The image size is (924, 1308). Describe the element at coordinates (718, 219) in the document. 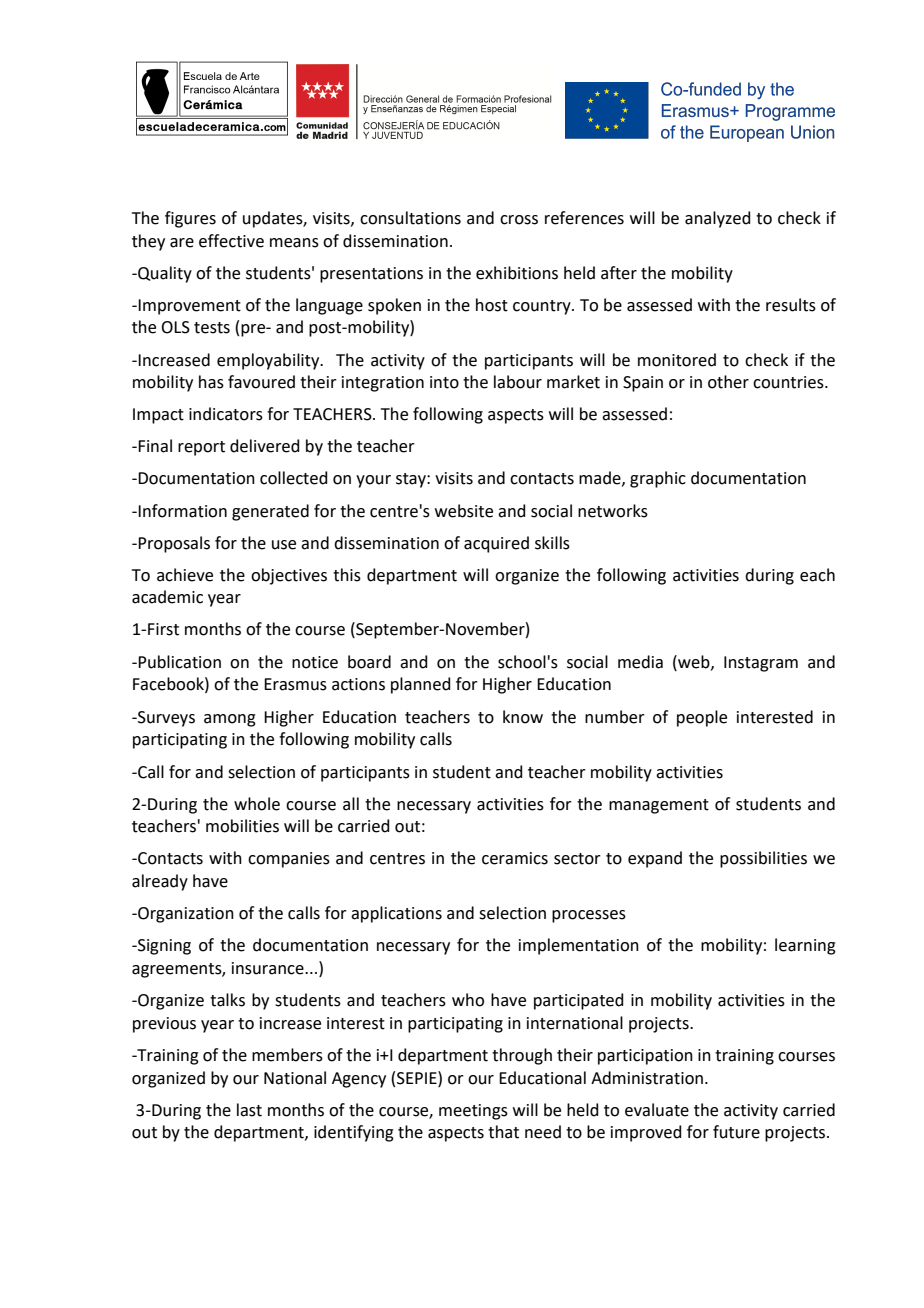

I see `analyzed` at that location.
